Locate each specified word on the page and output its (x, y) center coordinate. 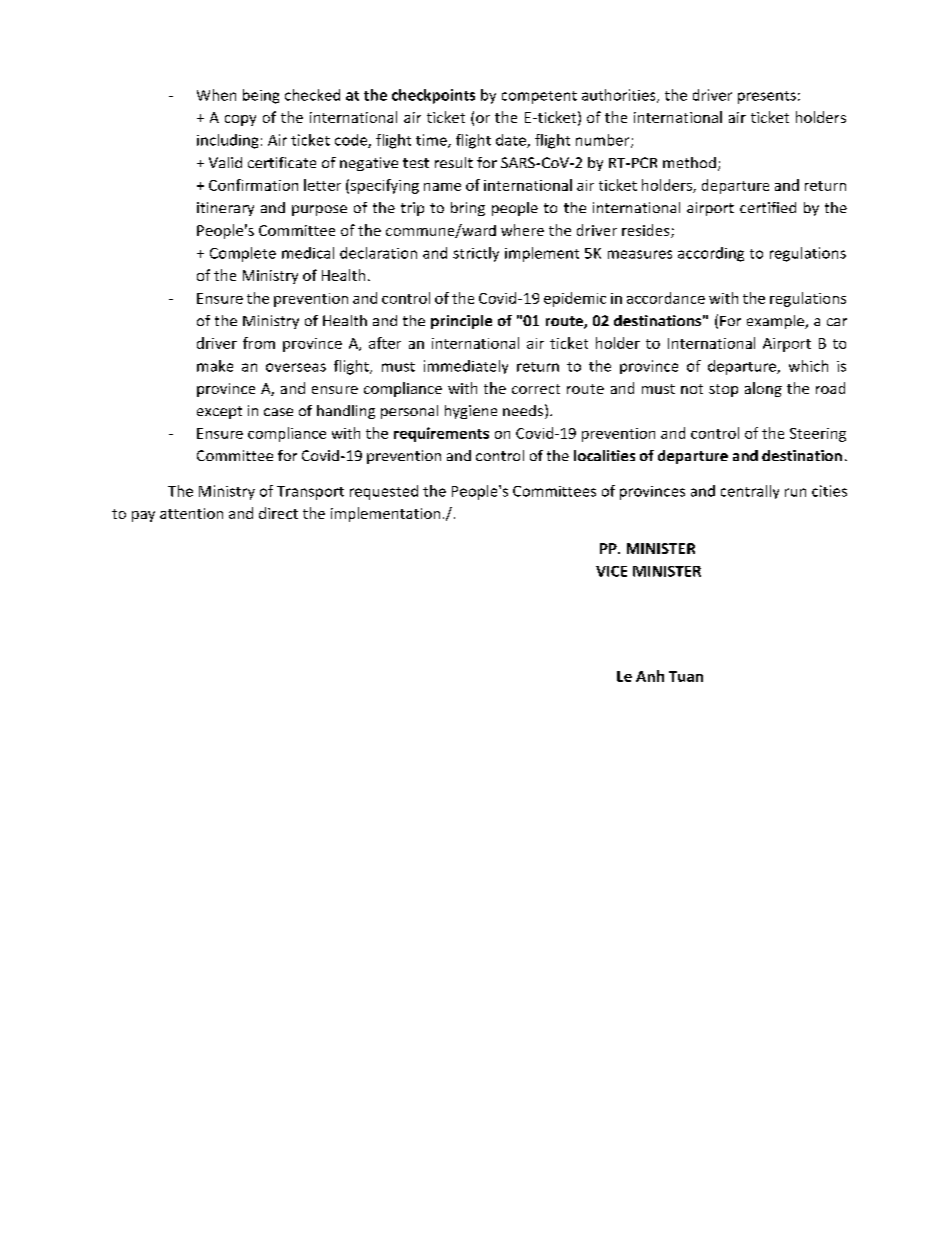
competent (539, 97)
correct (536, 389)
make (215, 366)
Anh (650, 676)
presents (767, 97)
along (763, 389)
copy (240, 120)
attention (191, 513)
